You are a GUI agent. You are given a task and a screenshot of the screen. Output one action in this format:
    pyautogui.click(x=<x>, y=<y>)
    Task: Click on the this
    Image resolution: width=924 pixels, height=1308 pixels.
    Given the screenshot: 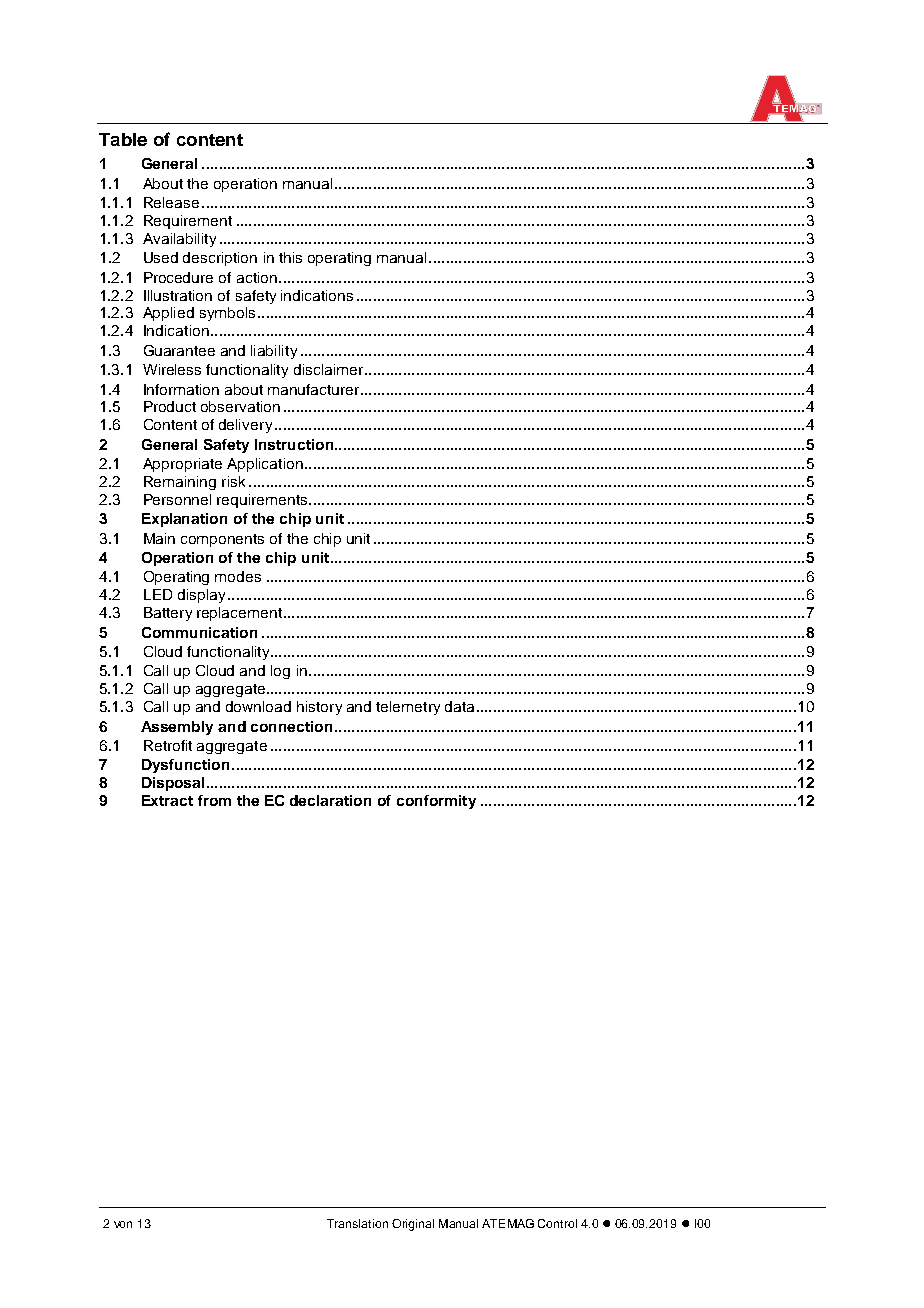 What is the action you would take?
    pyautogui.click(x=290, y=257)
